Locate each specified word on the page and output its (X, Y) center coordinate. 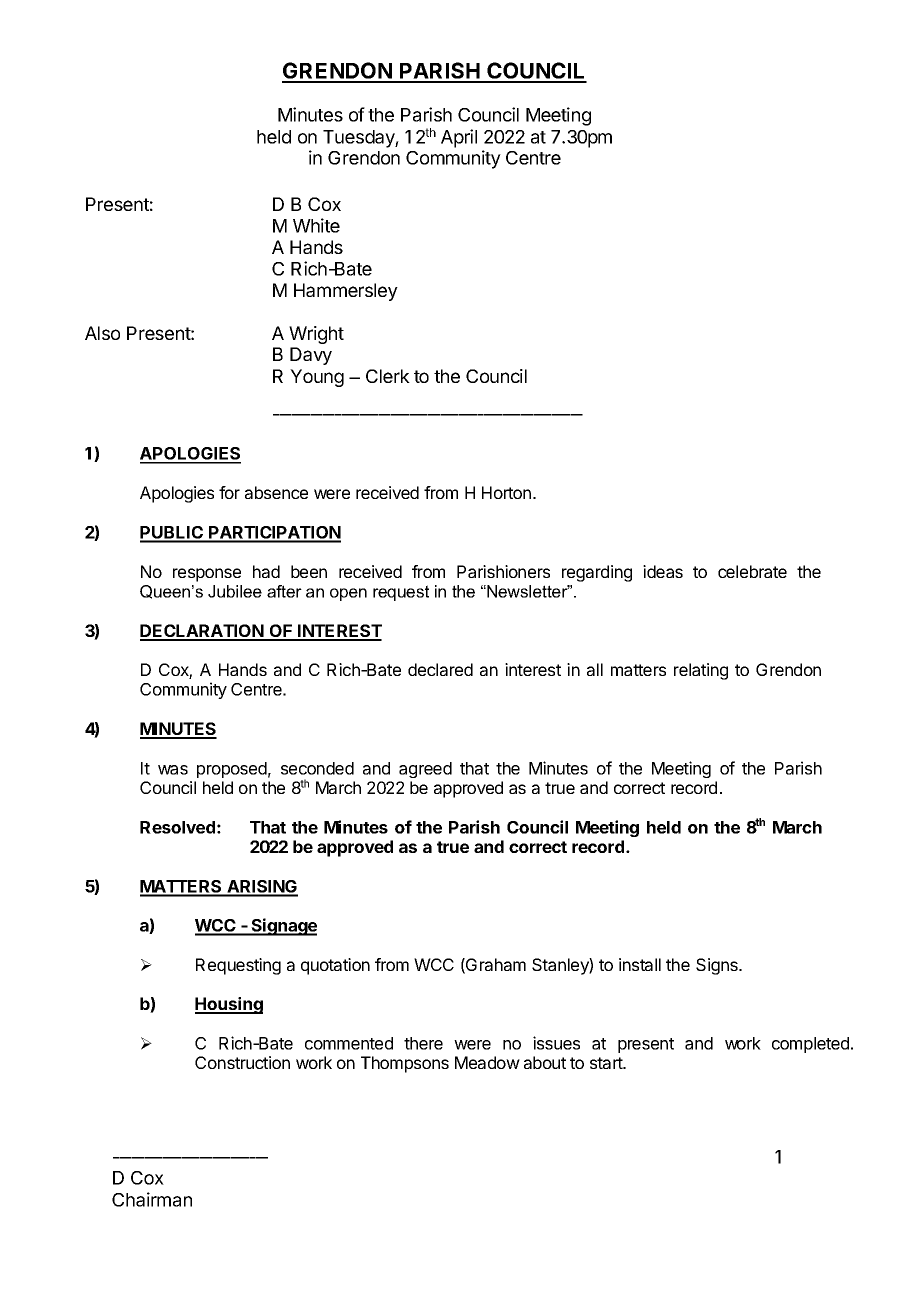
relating (701, 671)
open (348, 594)
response (207, 575)
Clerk (388, 376)
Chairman (152, 1199)
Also (102, 333)
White (316, 225)
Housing (229, 1005)
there (423, 1043)
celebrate (752, 571)
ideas (663, 571)
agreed (425, 770)
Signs (718, 966)
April (459, 138)
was (173, 770)
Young (317, 378)
